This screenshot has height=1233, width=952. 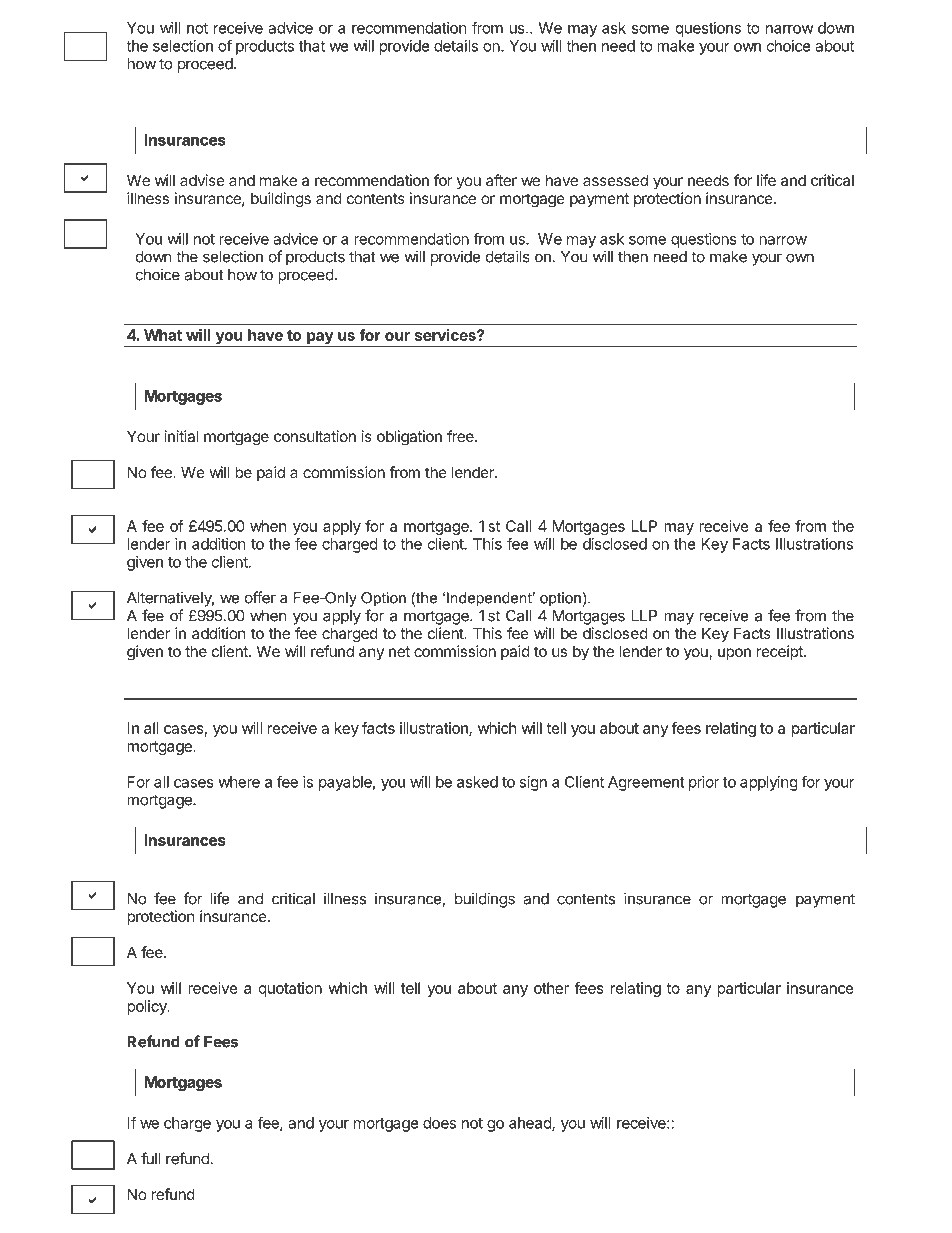 What do you see at coordinates (399, 651) in the screenshot?
I see `net` at bounding box center [399, 651].
